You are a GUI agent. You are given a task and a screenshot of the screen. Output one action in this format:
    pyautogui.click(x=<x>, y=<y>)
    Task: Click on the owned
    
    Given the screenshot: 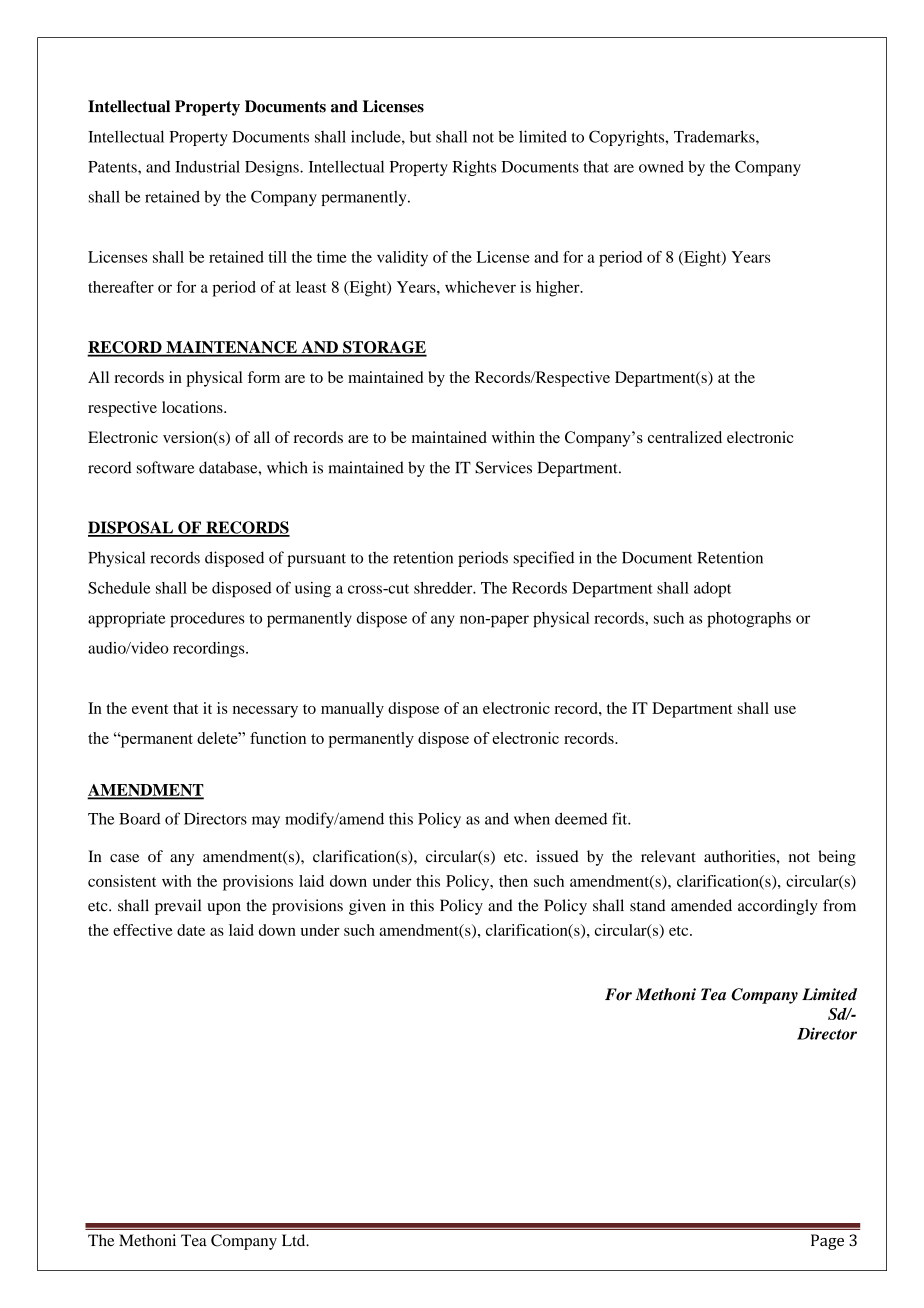 What is the action you would take?
    pyautogui.click(x=661, y=166)
